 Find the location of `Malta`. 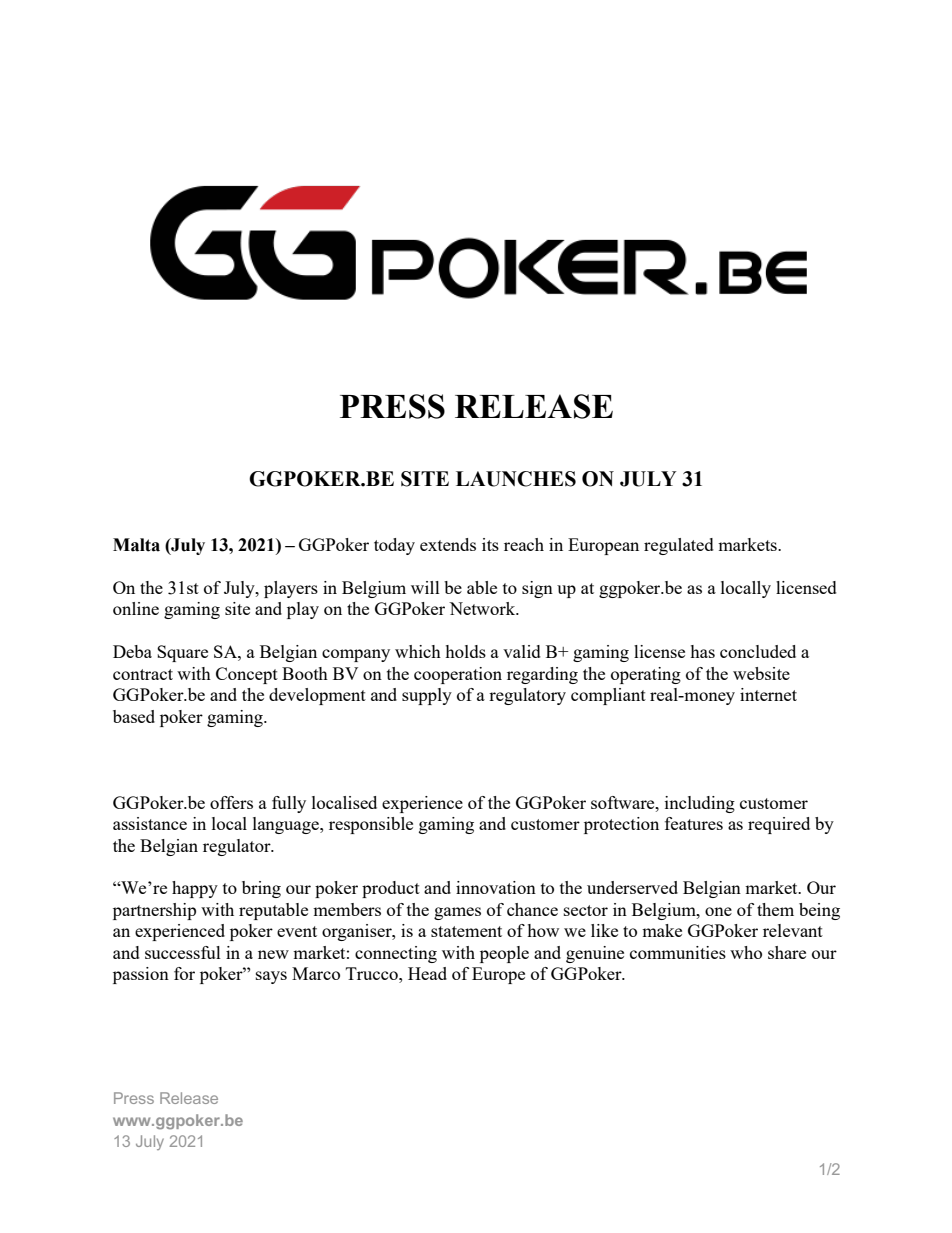

Malta is located at coordinates (136, 545).
